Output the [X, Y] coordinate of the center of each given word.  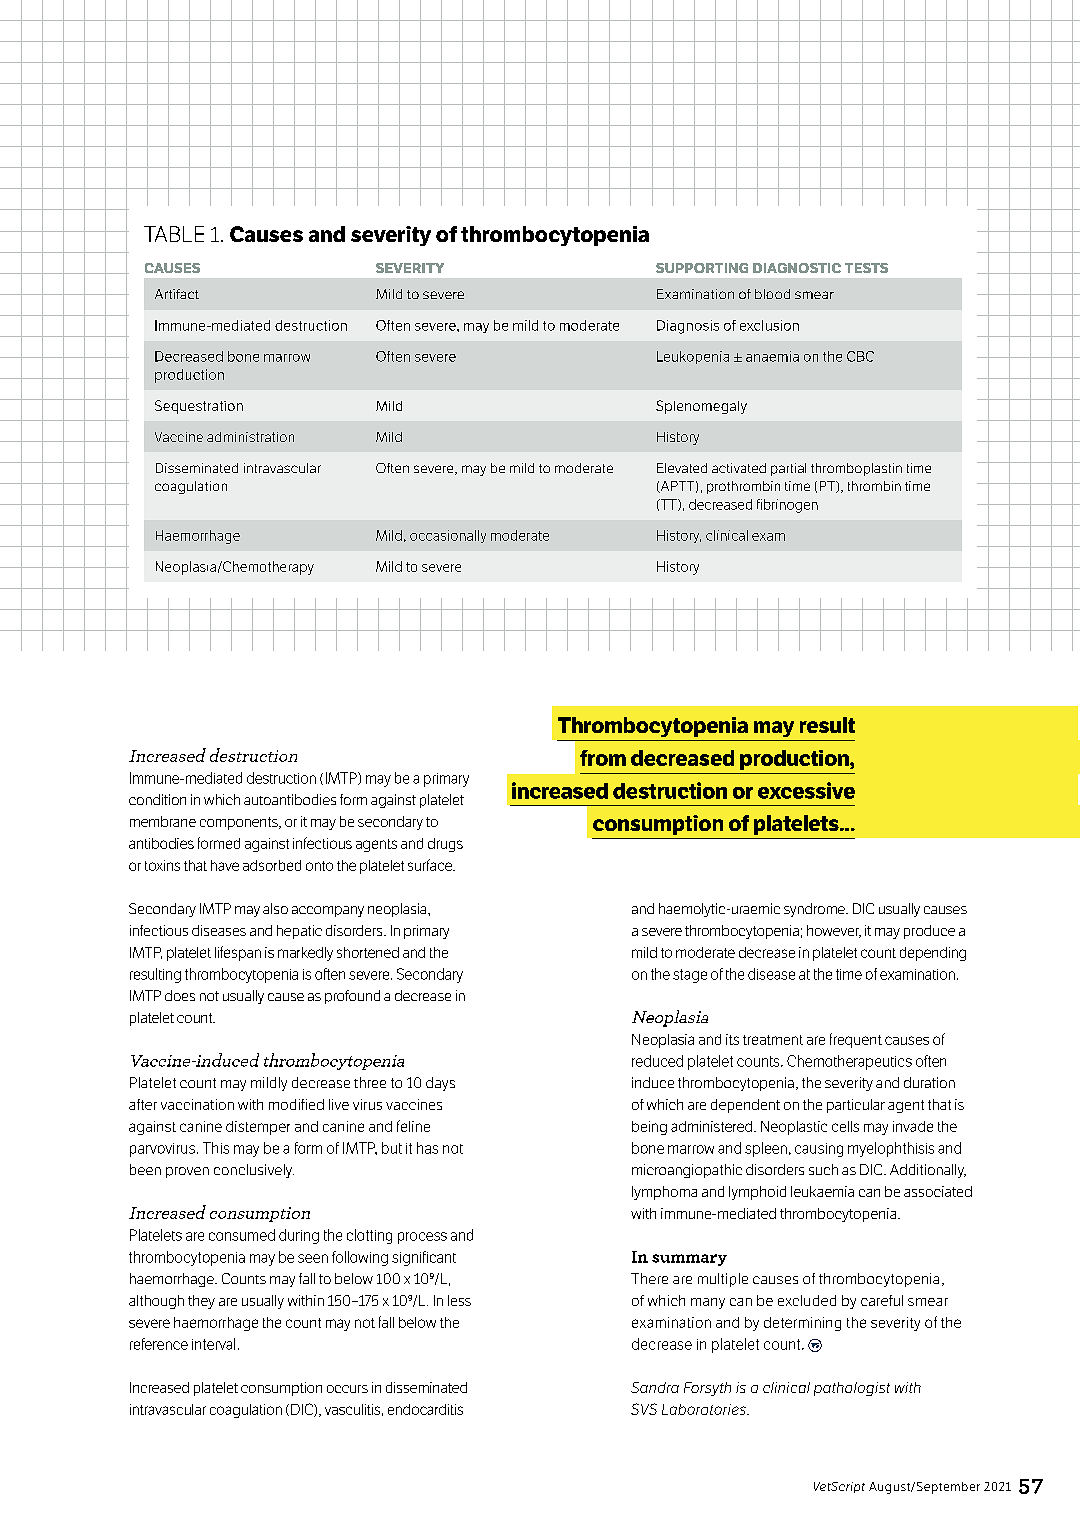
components [240, 823]
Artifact [177, 294]
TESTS [866, 268]
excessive [806, 790]
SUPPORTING [702, 268]
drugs [445, 845]
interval [213, 1344]
